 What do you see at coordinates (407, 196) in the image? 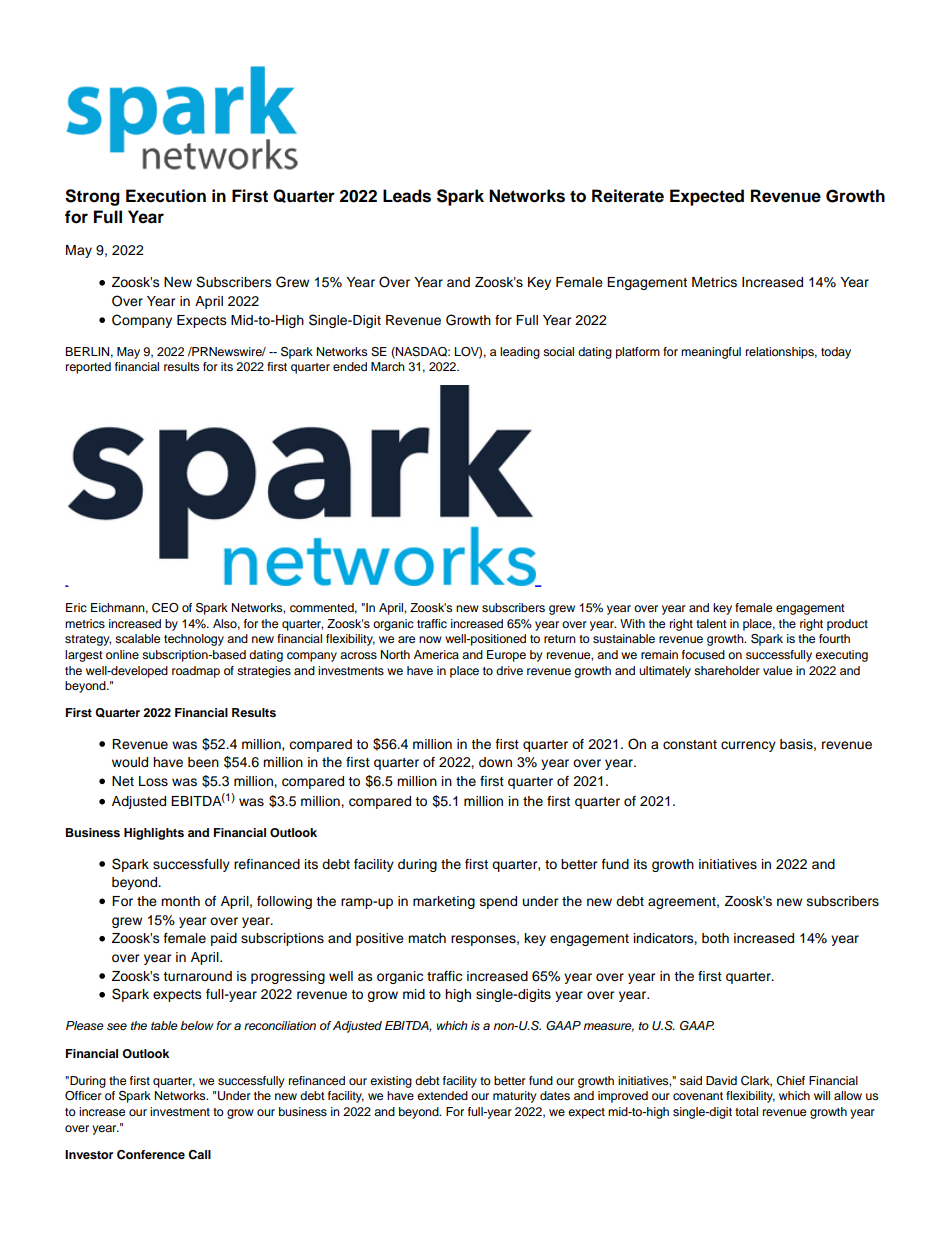
I see `Leads` at bounding box center [407, 196].
